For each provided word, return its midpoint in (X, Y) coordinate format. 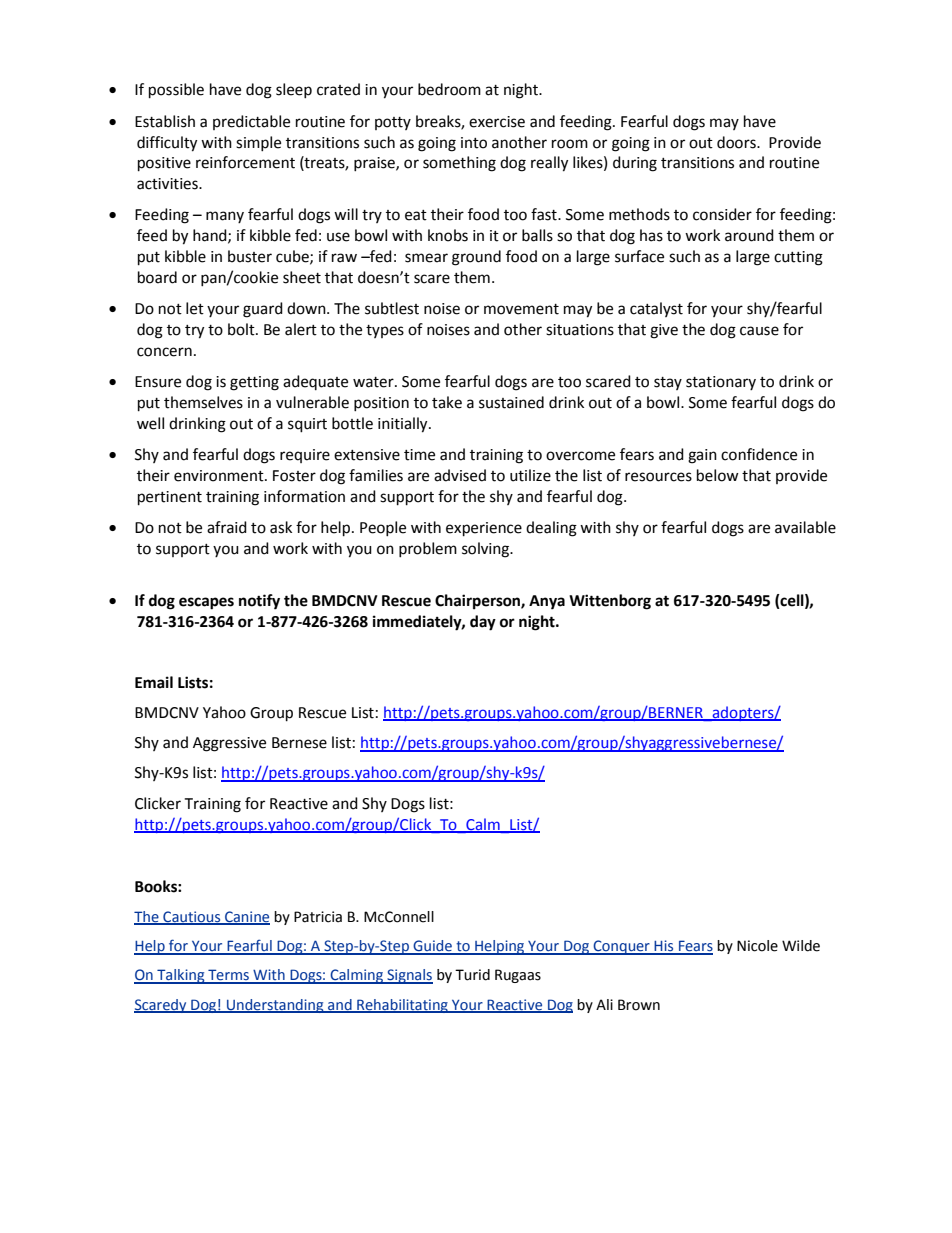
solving (487, 550)
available (805, 527)
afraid (227, 527)
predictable (251, 122)
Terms (228, 976)
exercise (497, 122)
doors (737, 142)
